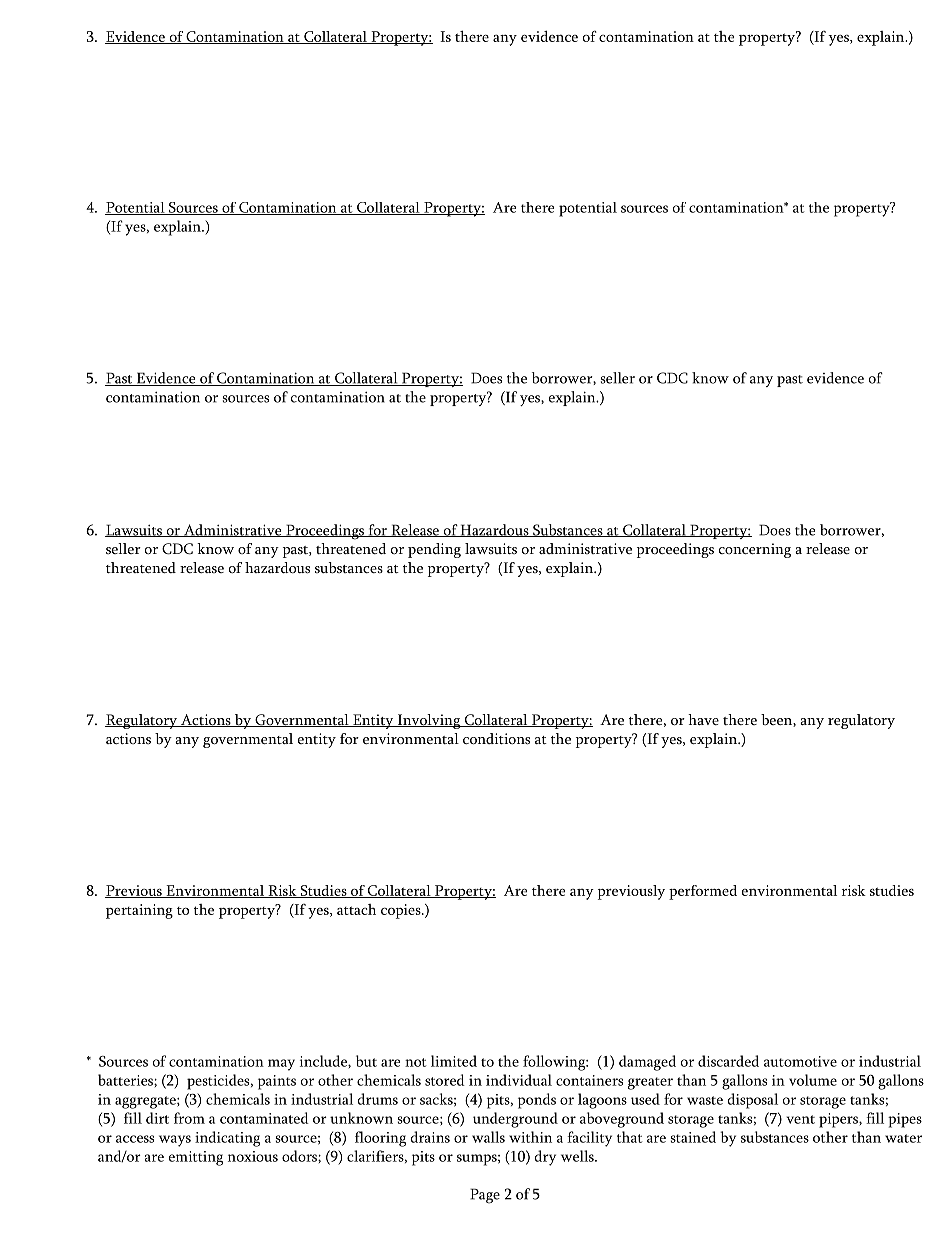 This image has height=1233, width=952. I want to click on dry, so click(545, 1158).
